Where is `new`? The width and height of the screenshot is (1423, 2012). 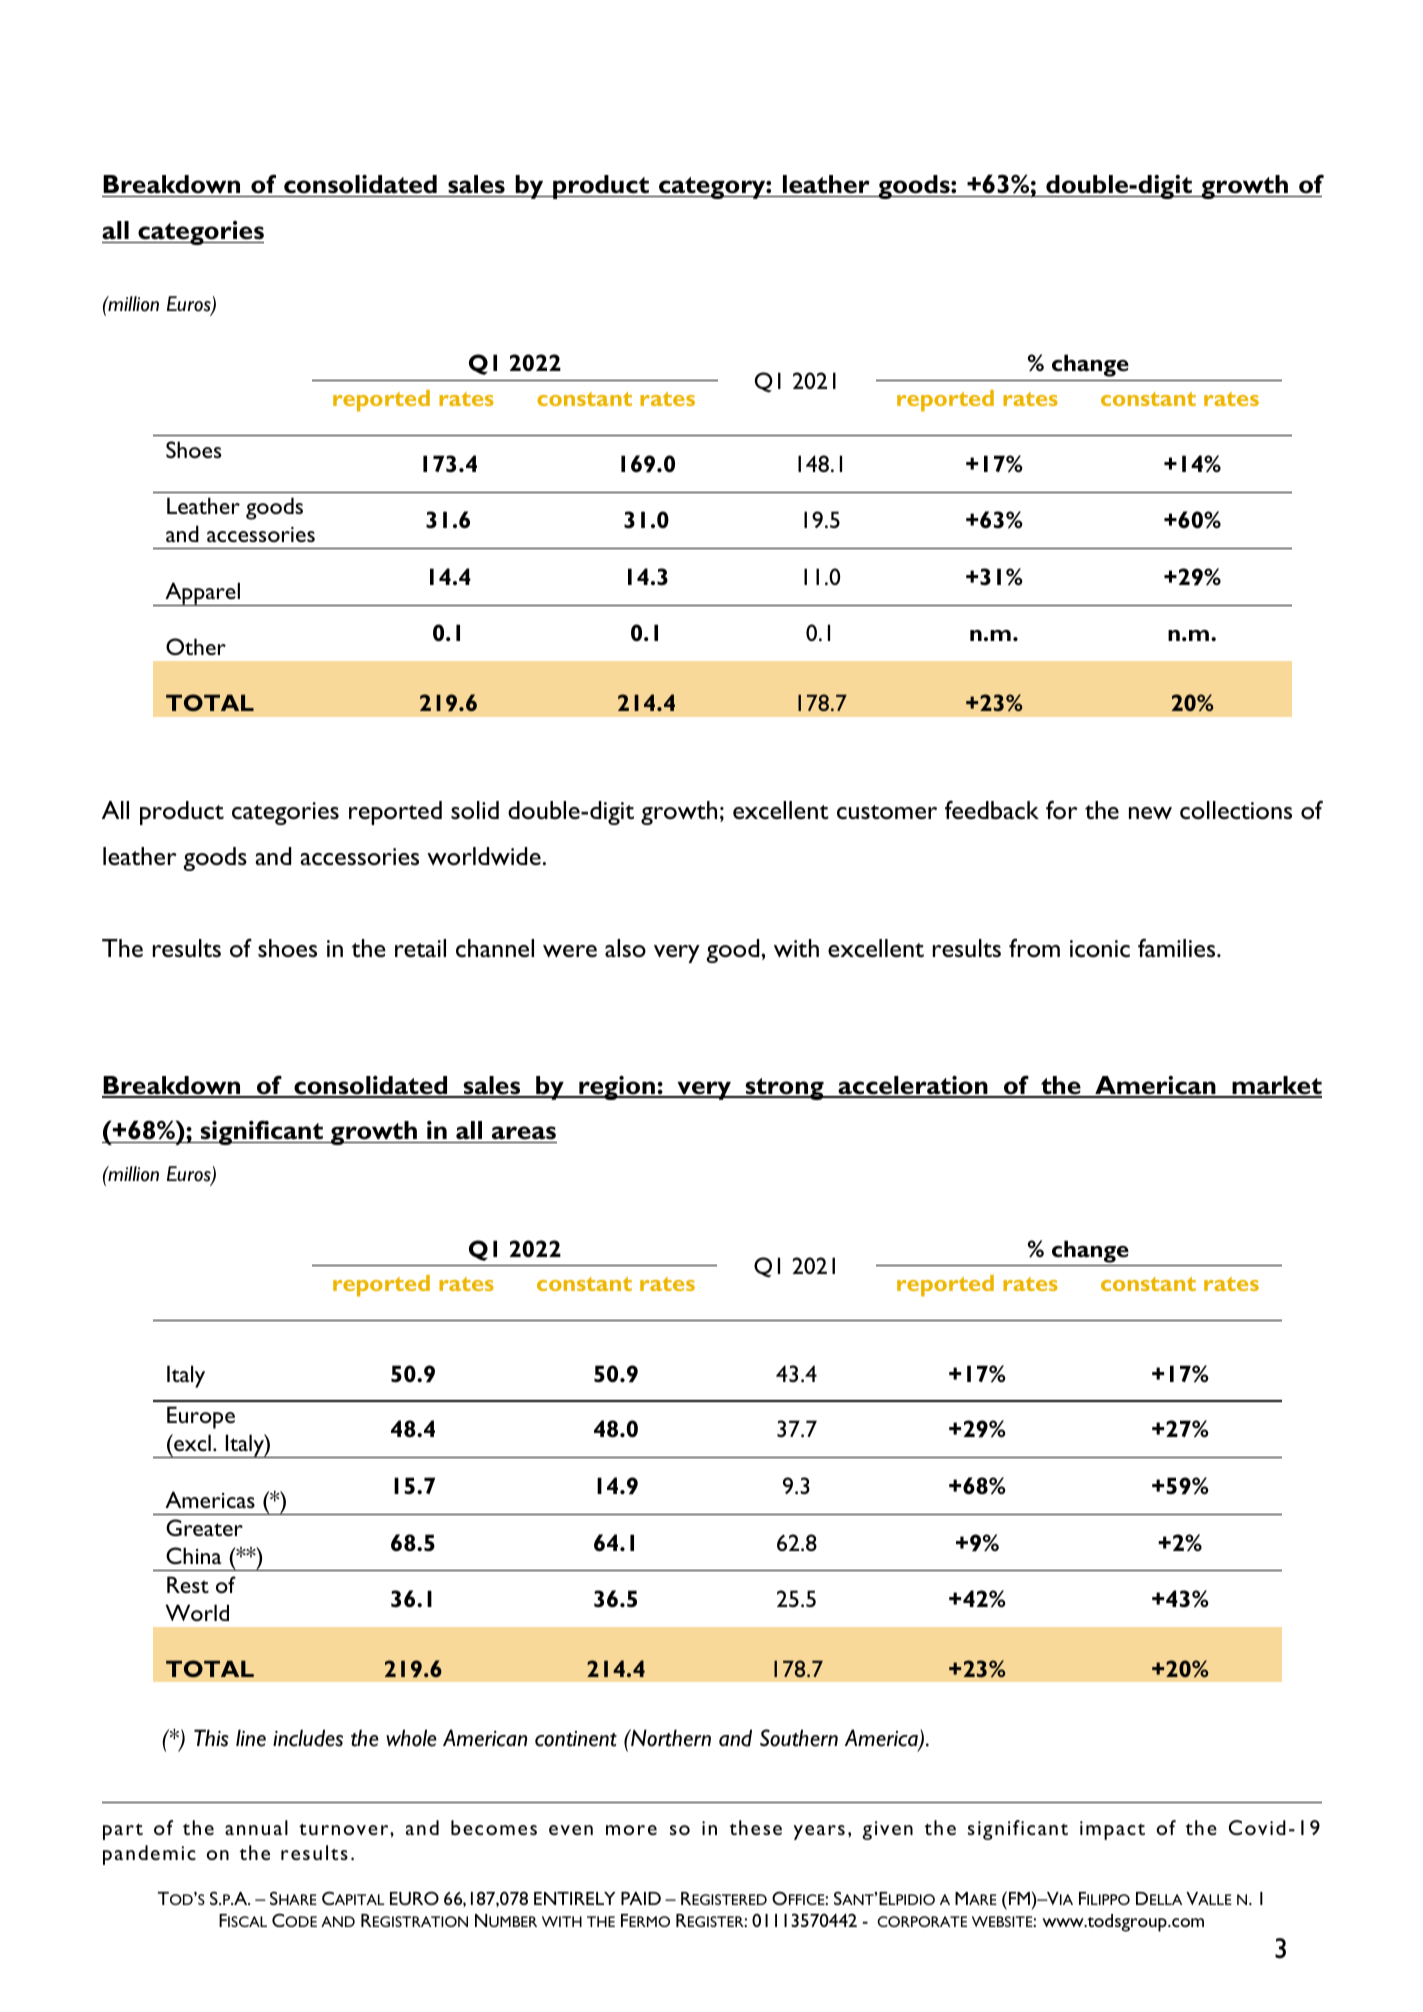
new is located at coordinates (1150, 813).
